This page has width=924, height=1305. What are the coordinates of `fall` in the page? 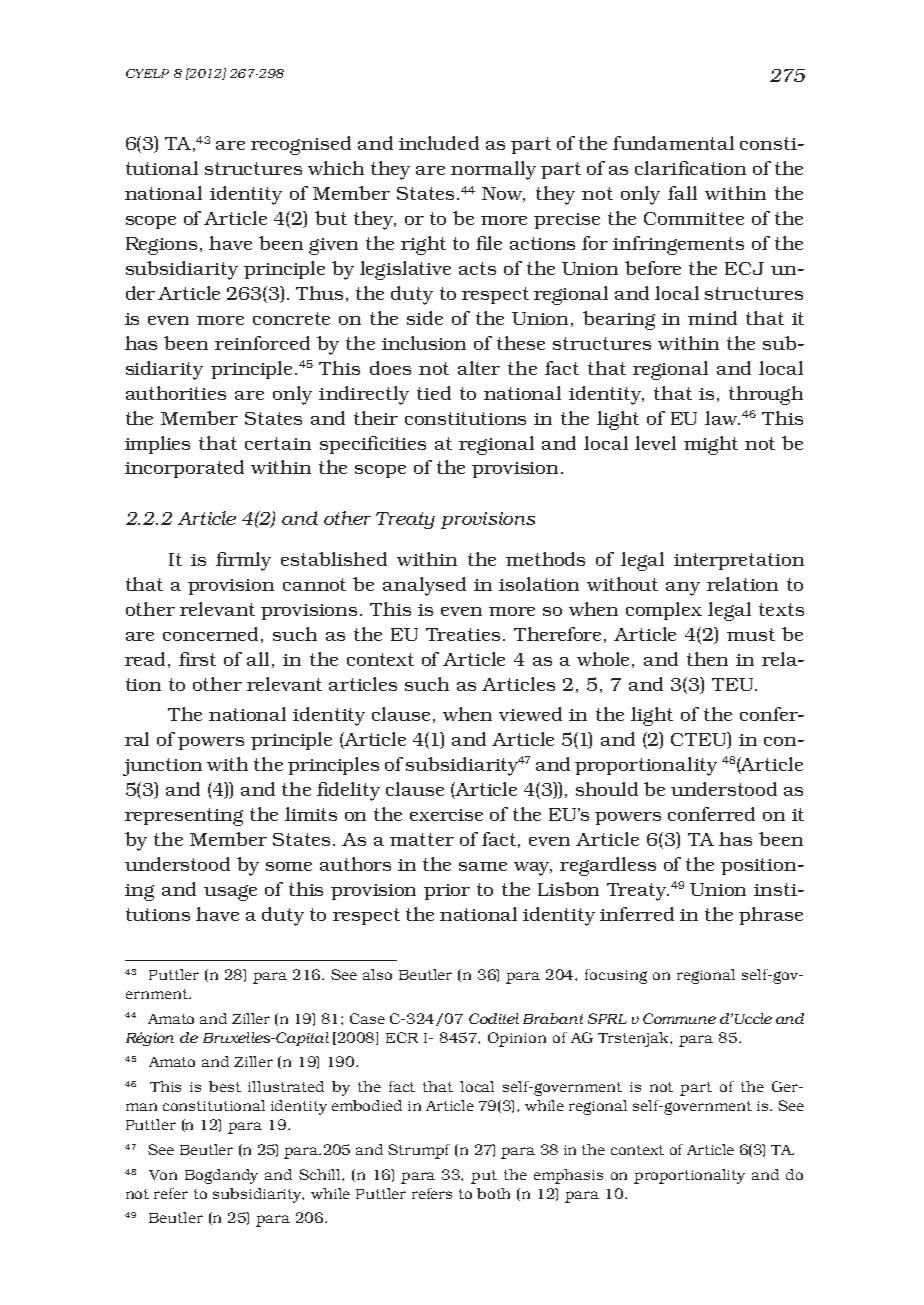 It's located at (682, 193).
